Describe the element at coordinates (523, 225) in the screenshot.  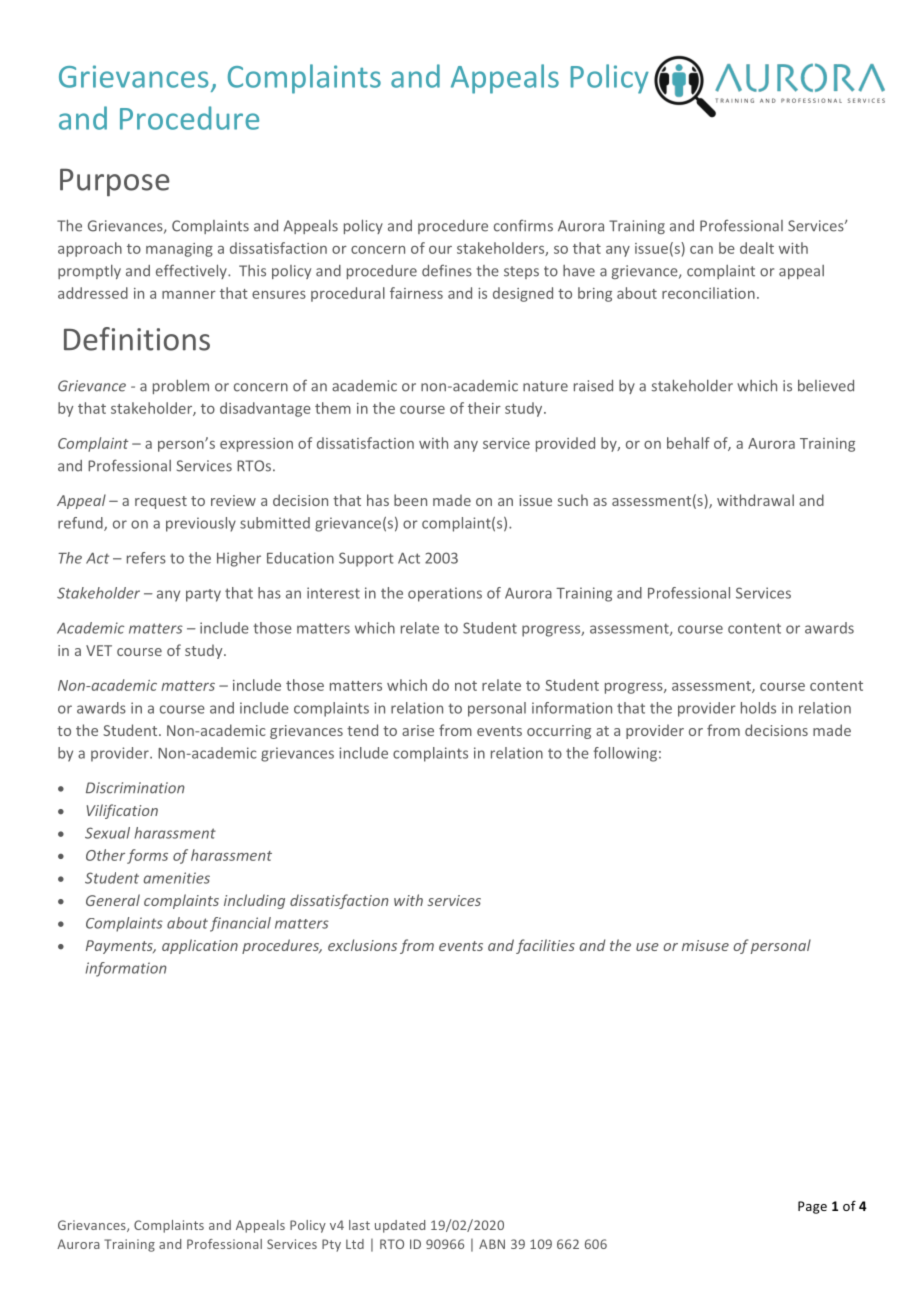
I see `confirms` at that location.
